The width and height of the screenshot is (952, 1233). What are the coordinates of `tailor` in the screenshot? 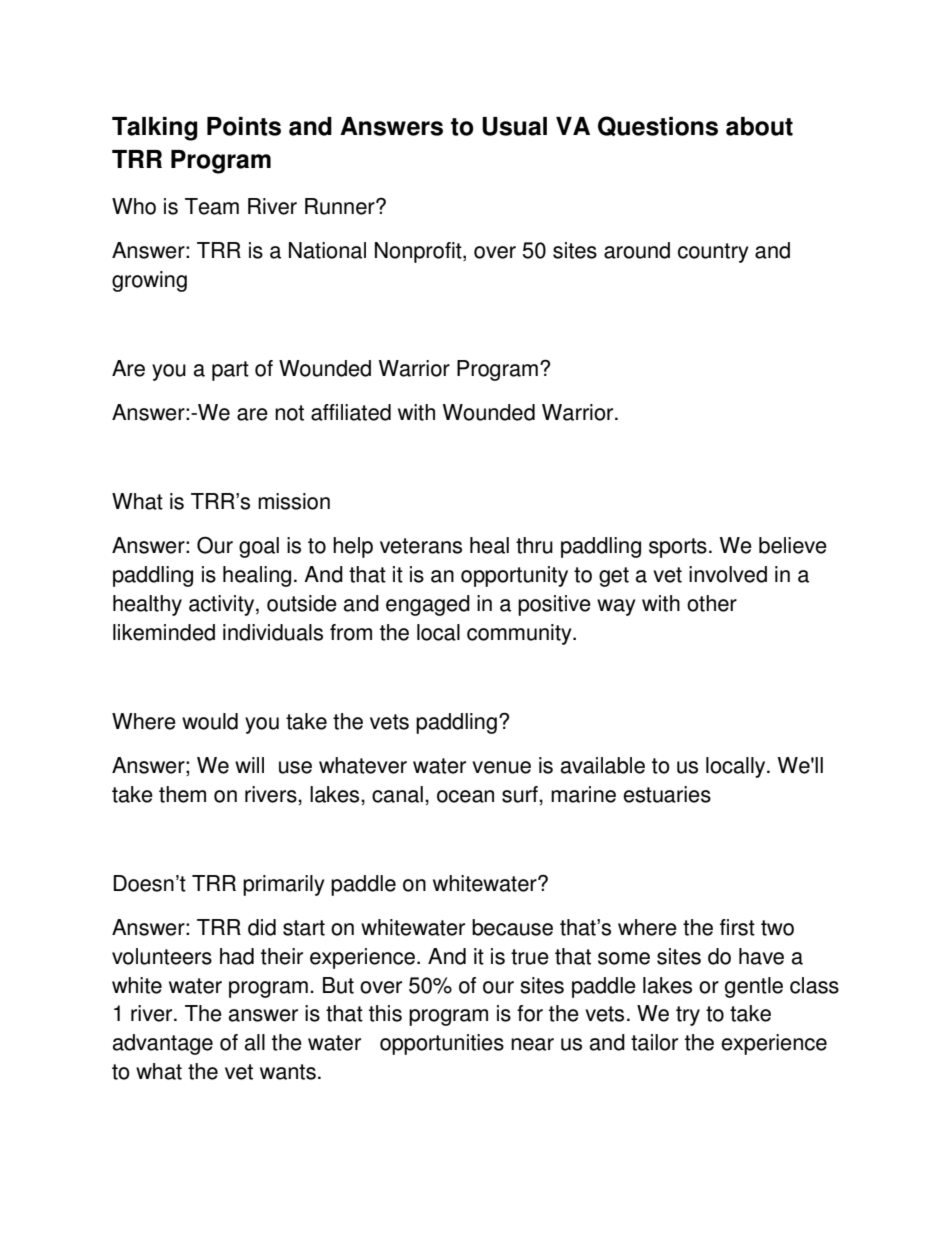 It's located at (654, 1042).
